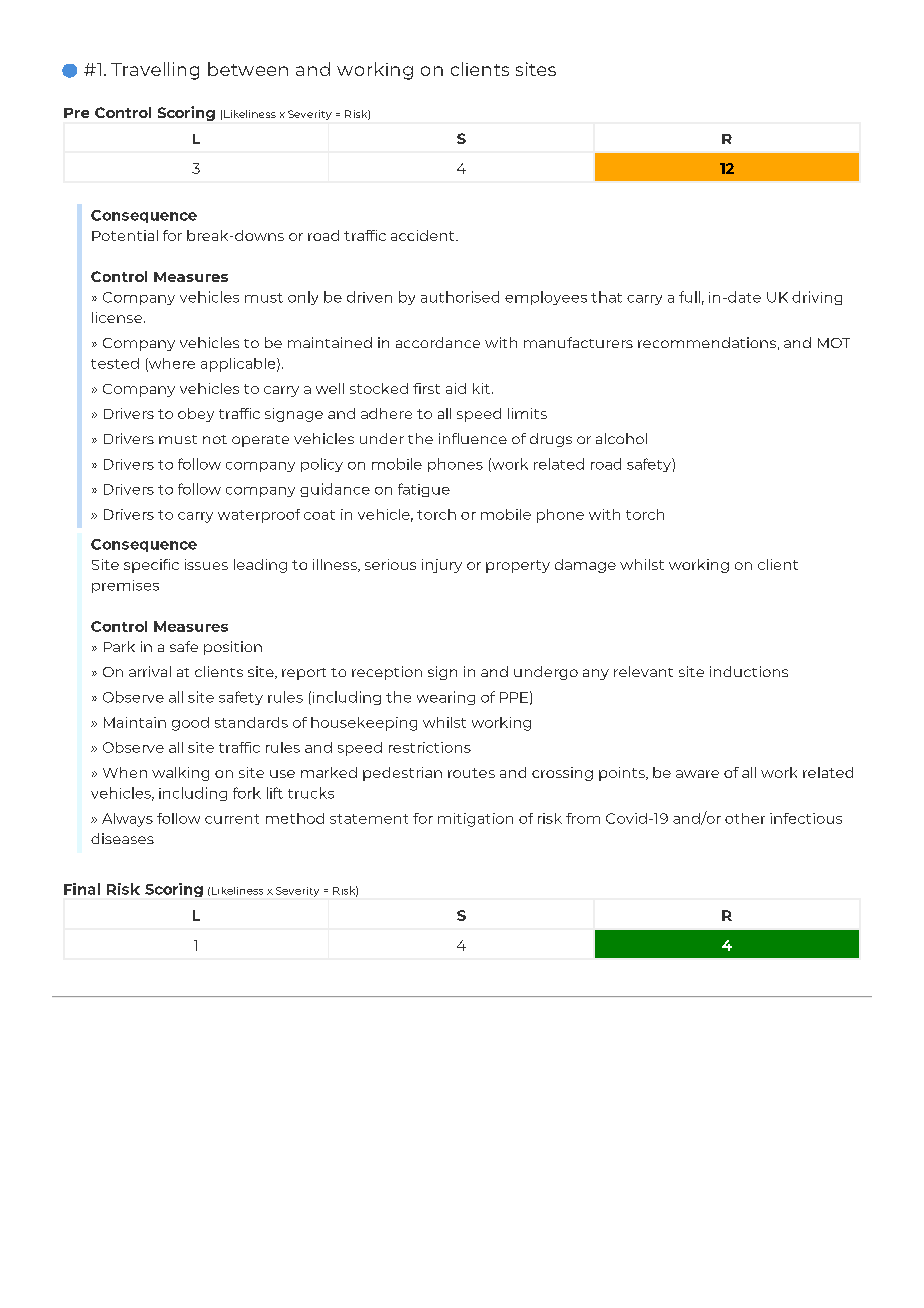 The height and width of the screenshot is (1308, 924). I want to click on mitigation, so click(475, 820).
